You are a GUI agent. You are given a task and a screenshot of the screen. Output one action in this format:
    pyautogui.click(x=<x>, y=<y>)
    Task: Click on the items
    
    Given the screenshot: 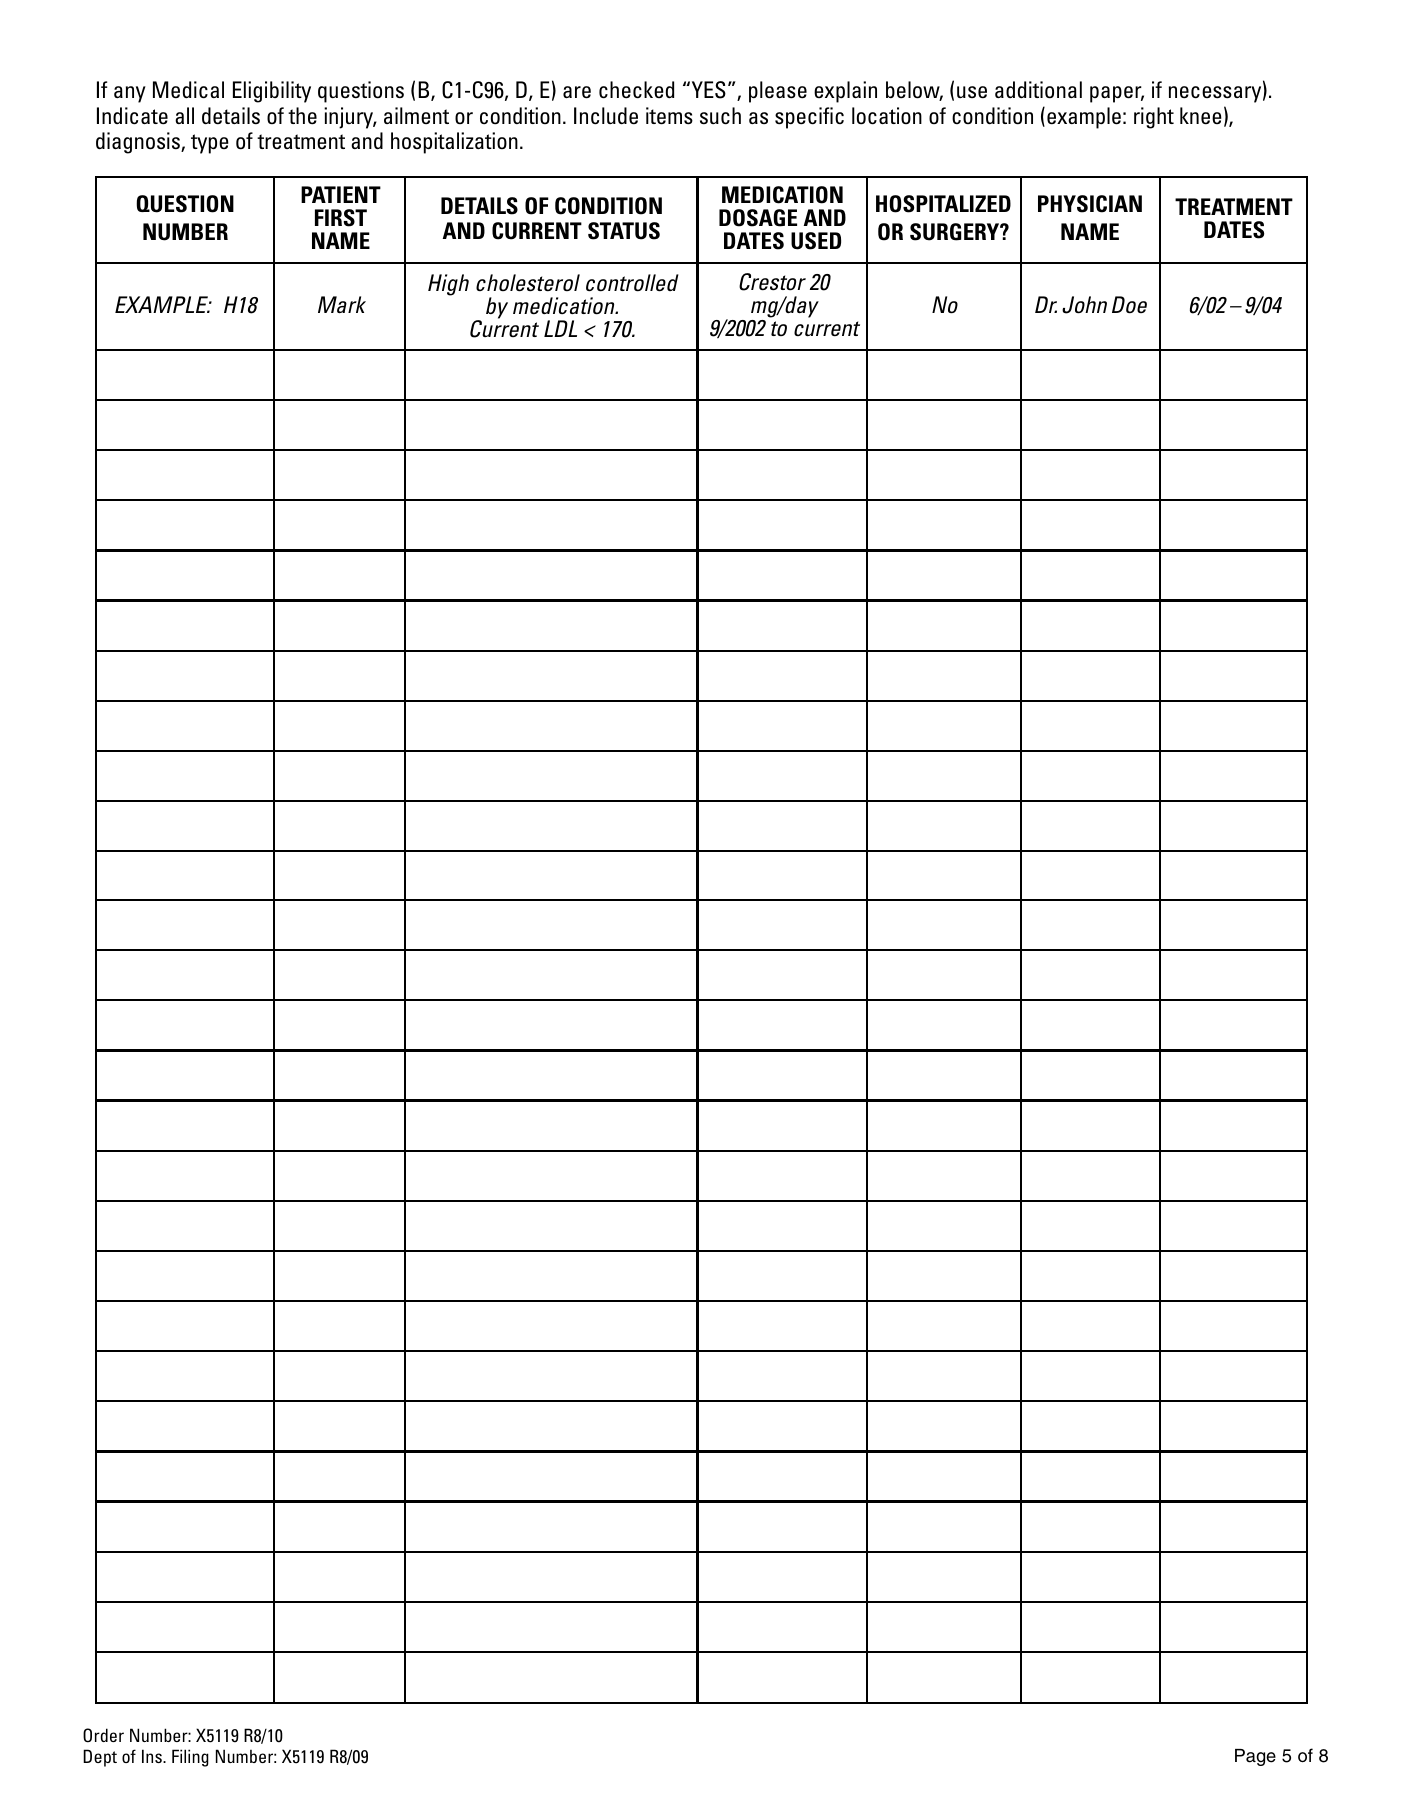 What is the action you would take?
    pyautogui.click(x=669, y=116)
